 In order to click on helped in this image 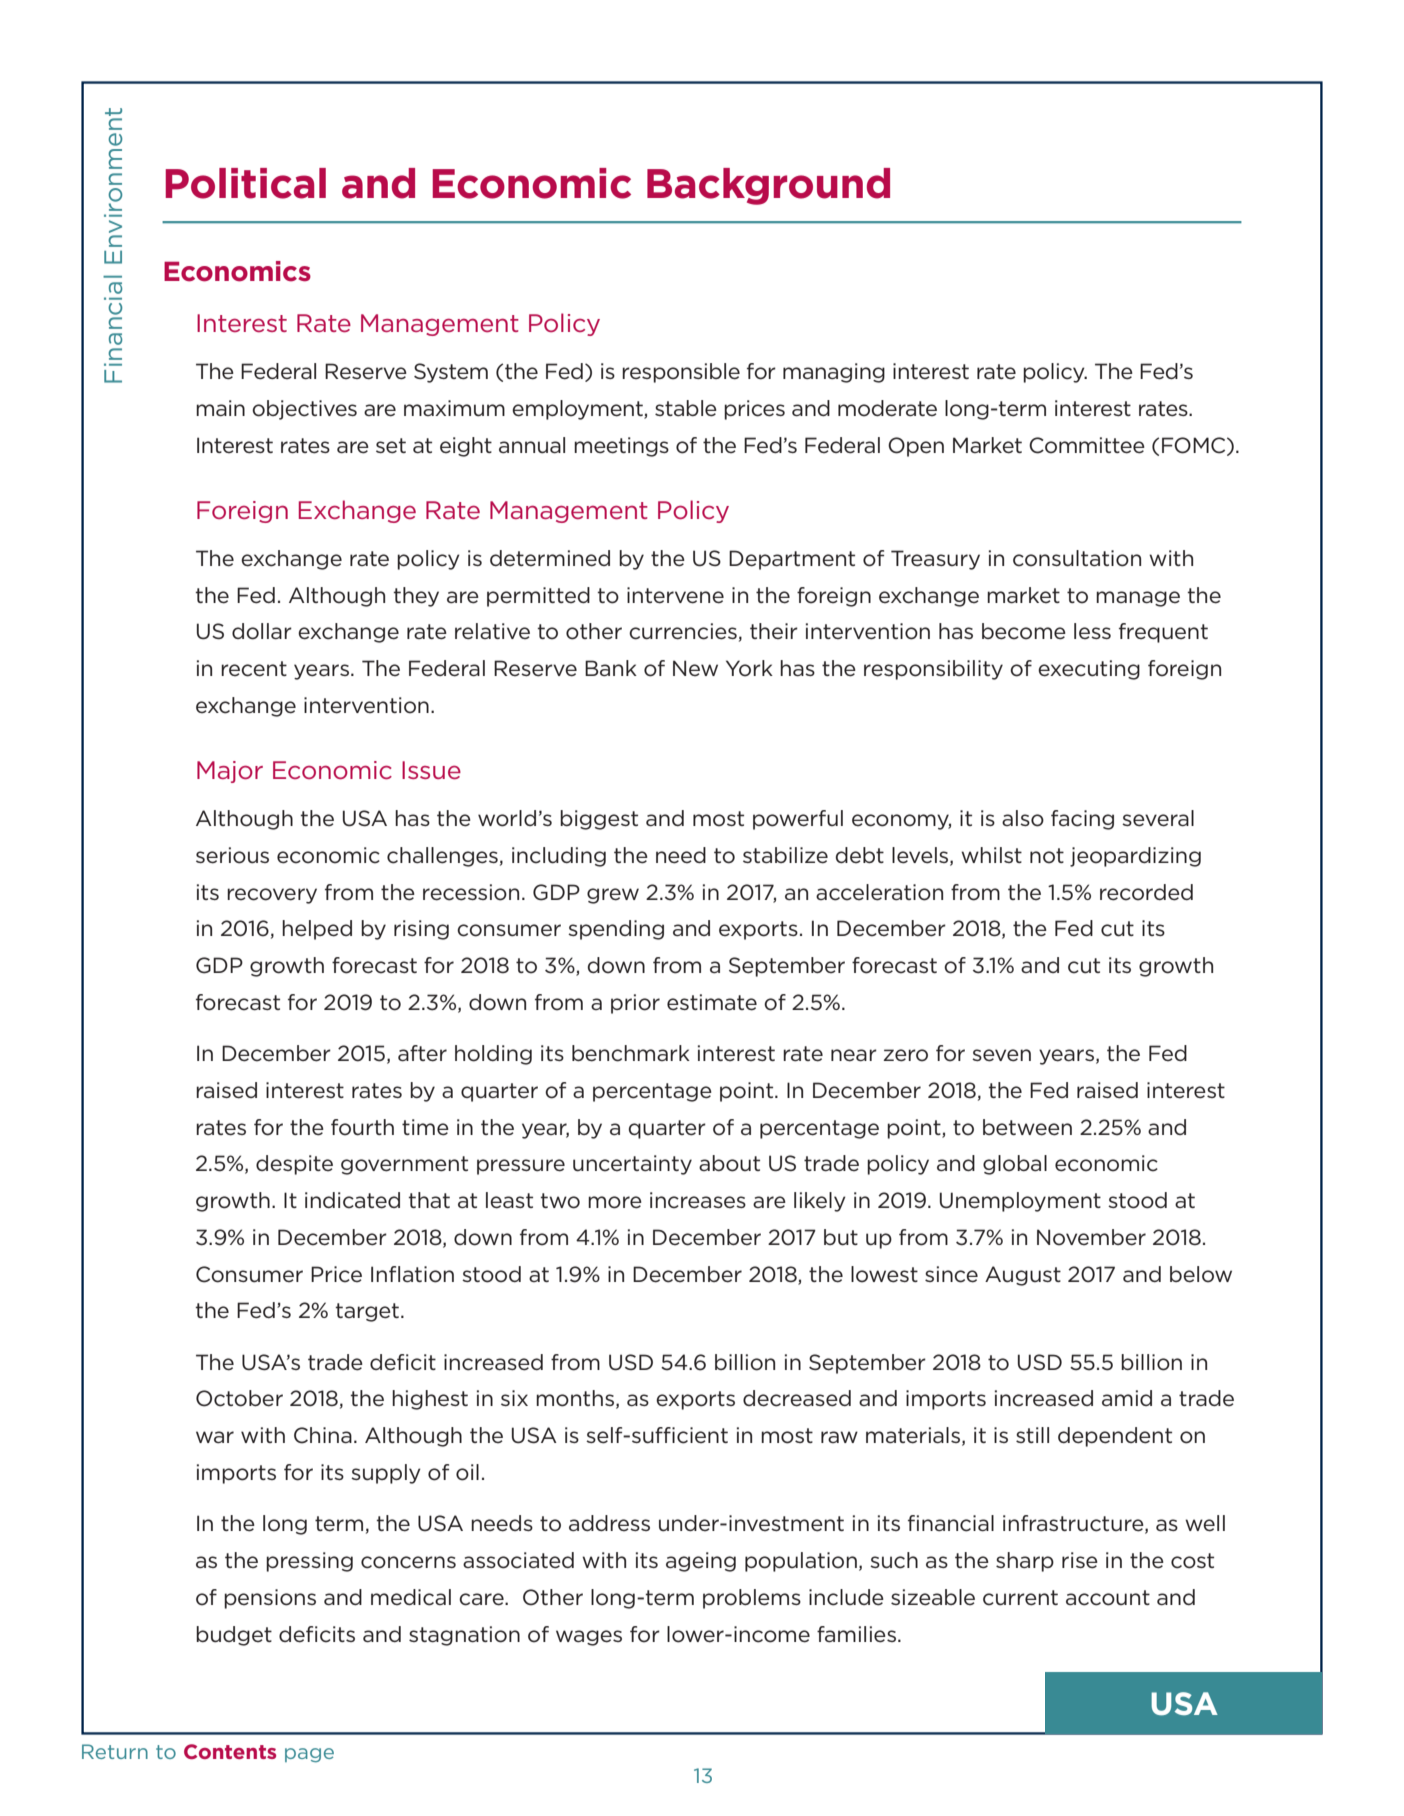, I will do `click(317, 930)`.
